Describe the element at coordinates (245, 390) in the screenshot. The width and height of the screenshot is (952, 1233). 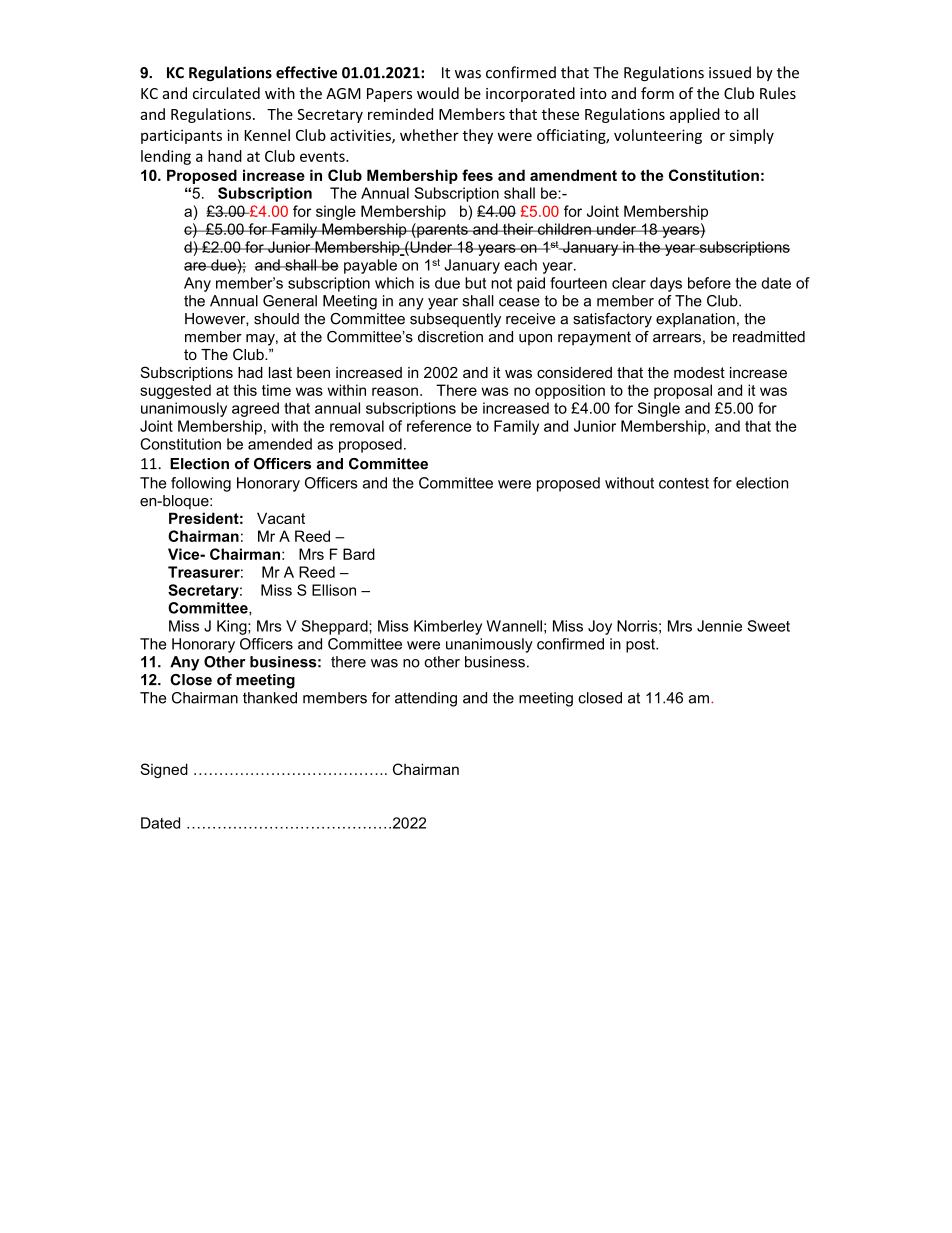
I see `this` at that location.
